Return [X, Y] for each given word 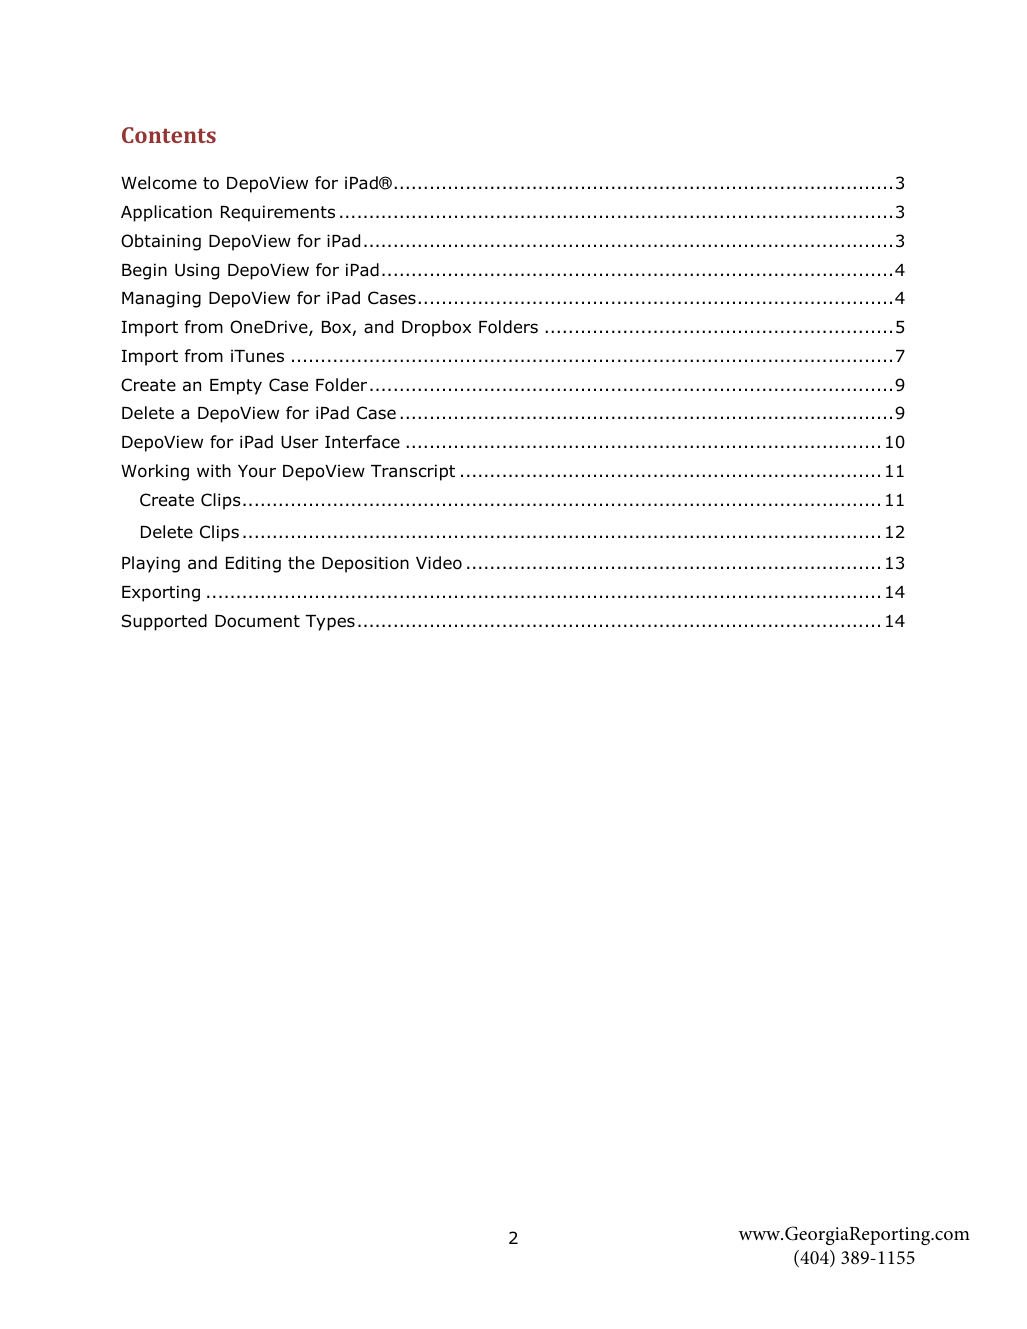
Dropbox [436, 328]
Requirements [278, 213]
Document [257, 621]
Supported [164, 622]
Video [439, 563]
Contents [169, 135]
